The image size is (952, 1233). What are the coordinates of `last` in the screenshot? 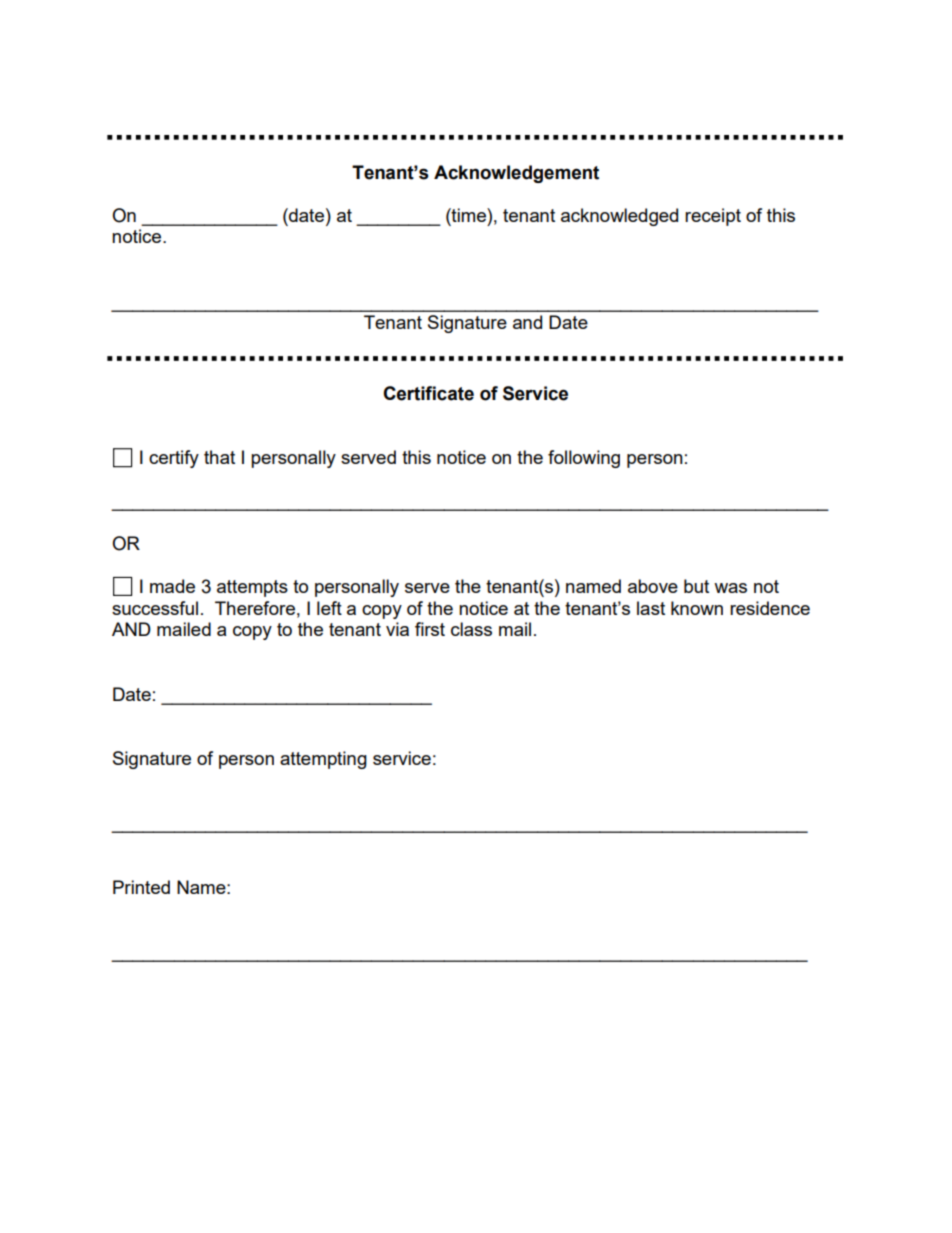 It's located at (651, 608).
